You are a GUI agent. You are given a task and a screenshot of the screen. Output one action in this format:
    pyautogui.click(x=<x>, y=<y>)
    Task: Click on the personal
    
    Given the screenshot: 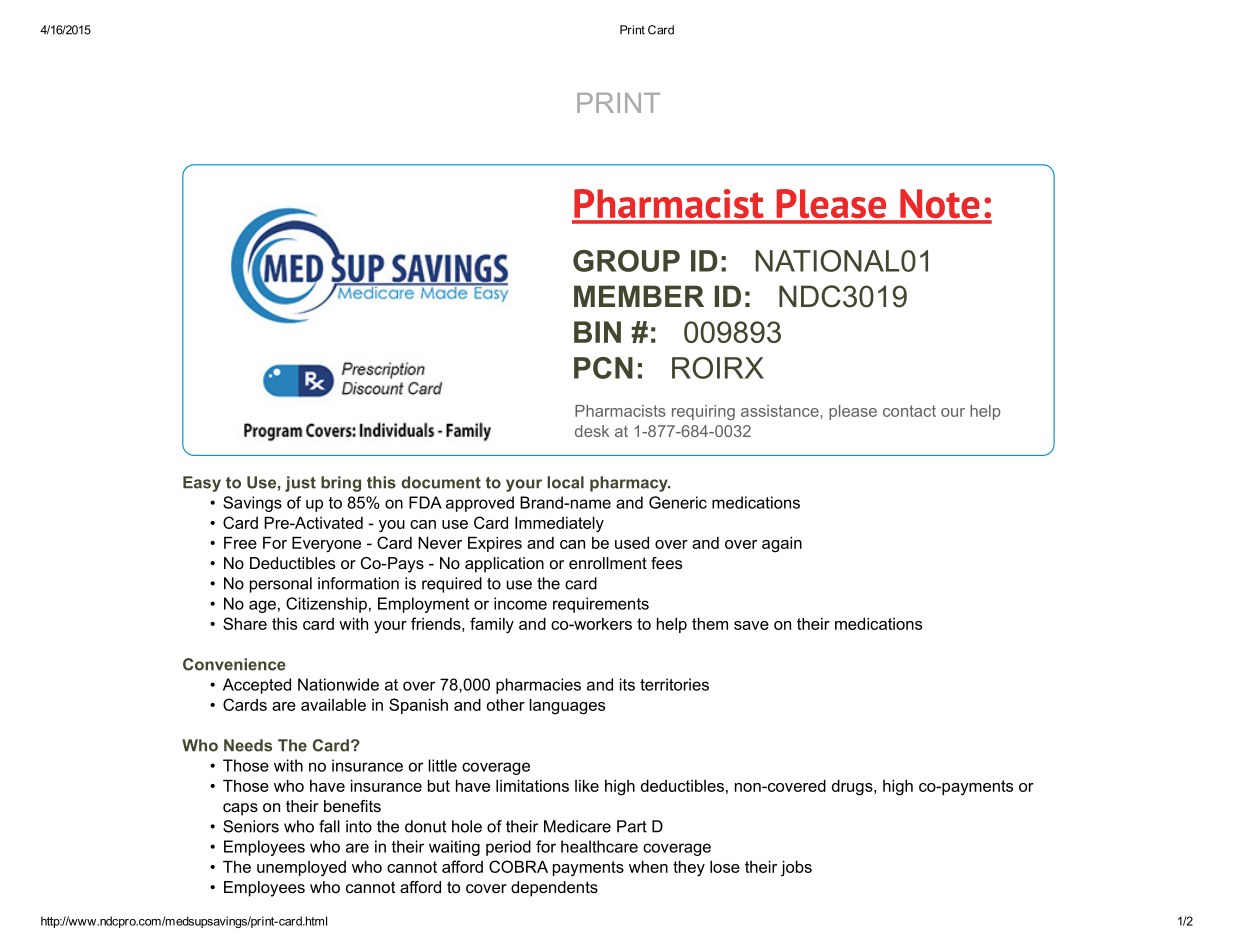 What is the action you would take?
    pyautogui.click(x=281, y=585)
